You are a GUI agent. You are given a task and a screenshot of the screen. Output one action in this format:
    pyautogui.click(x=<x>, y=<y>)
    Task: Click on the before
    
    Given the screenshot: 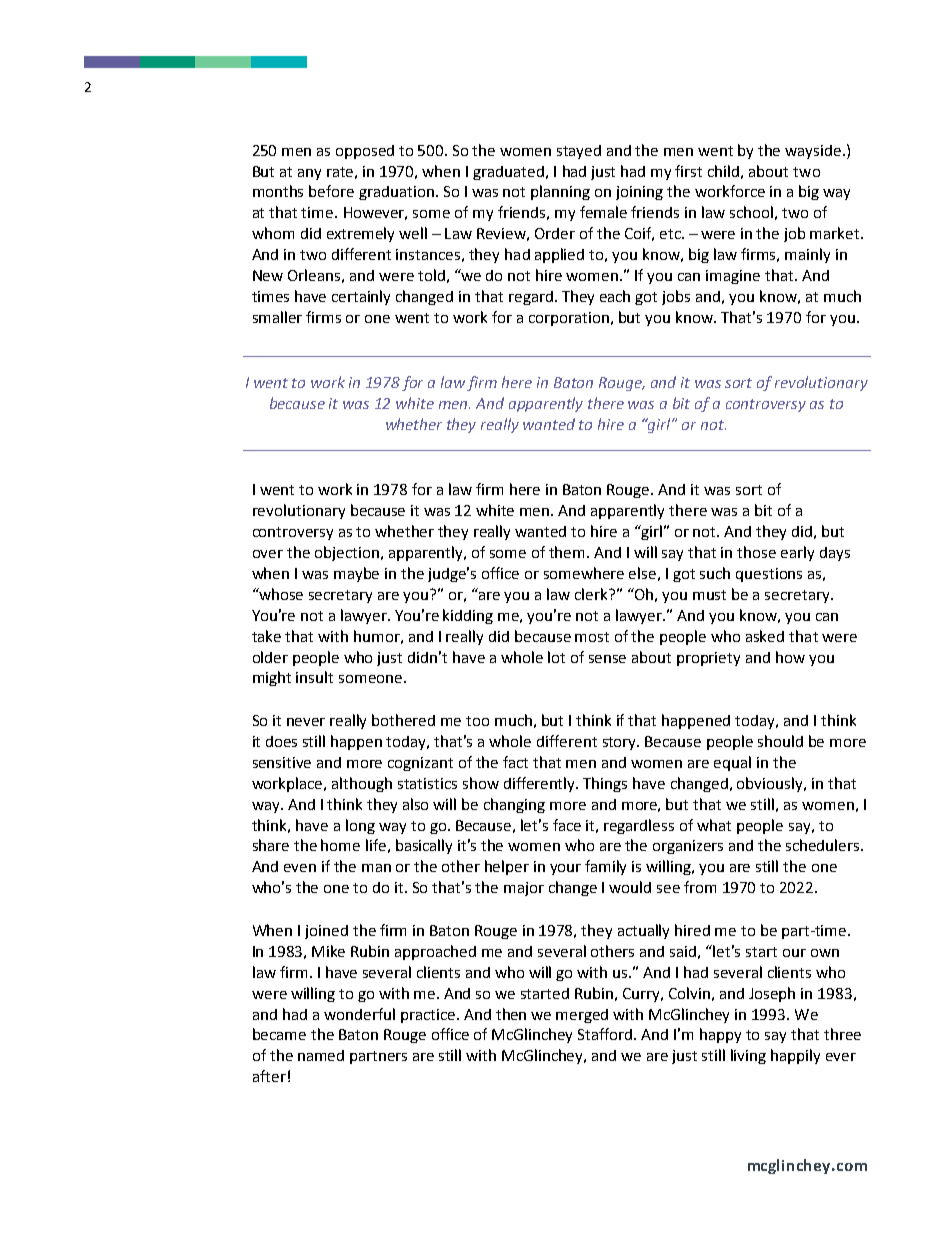 What is the action you would take?
    pyautogui.click(x=331, y=191)
